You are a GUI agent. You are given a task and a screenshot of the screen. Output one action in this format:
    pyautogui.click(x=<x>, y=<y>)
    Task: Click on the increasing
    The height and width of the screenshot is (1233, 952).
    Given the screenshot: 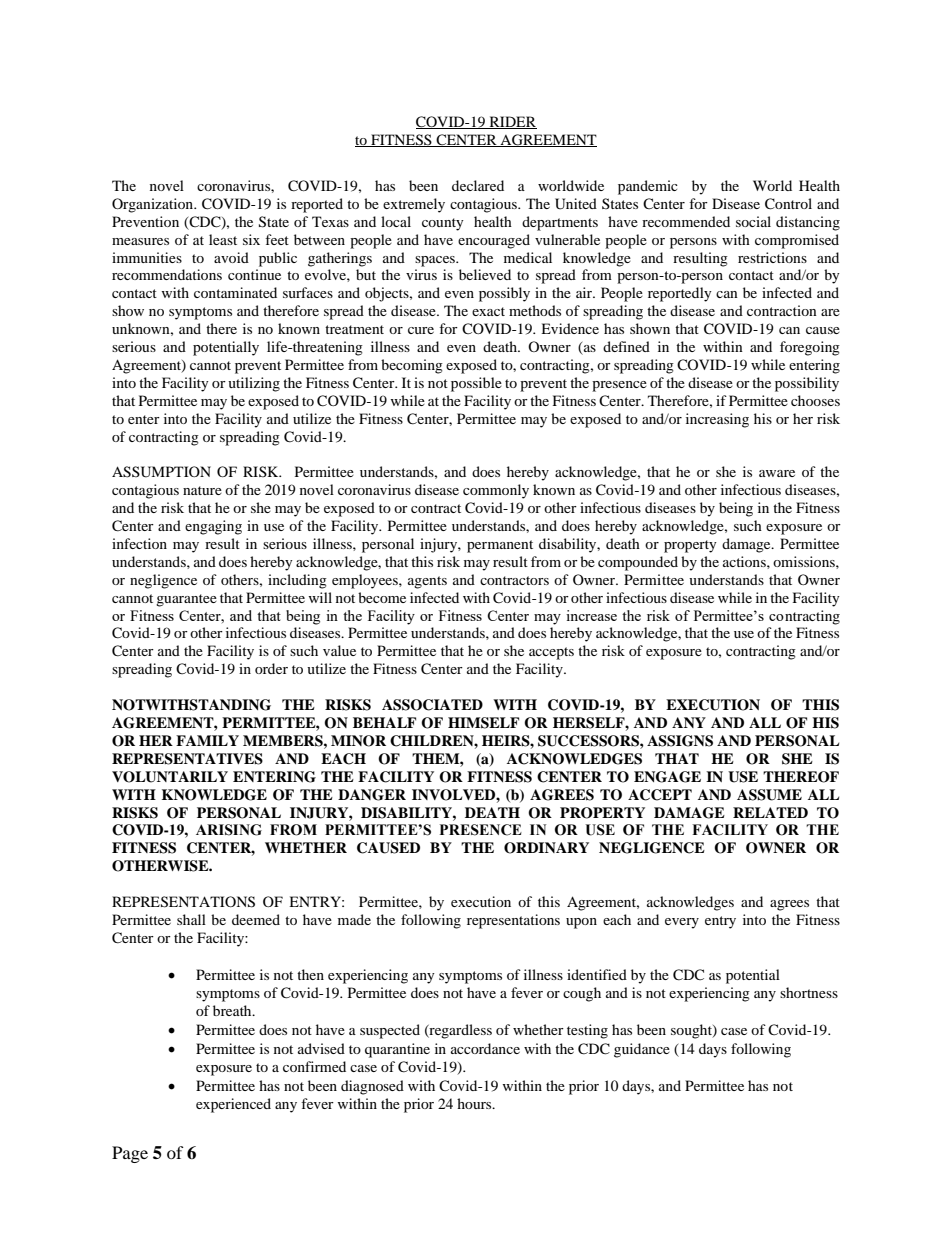 What is the action you would take?
    pyautogui.click(x=717, y=420)
